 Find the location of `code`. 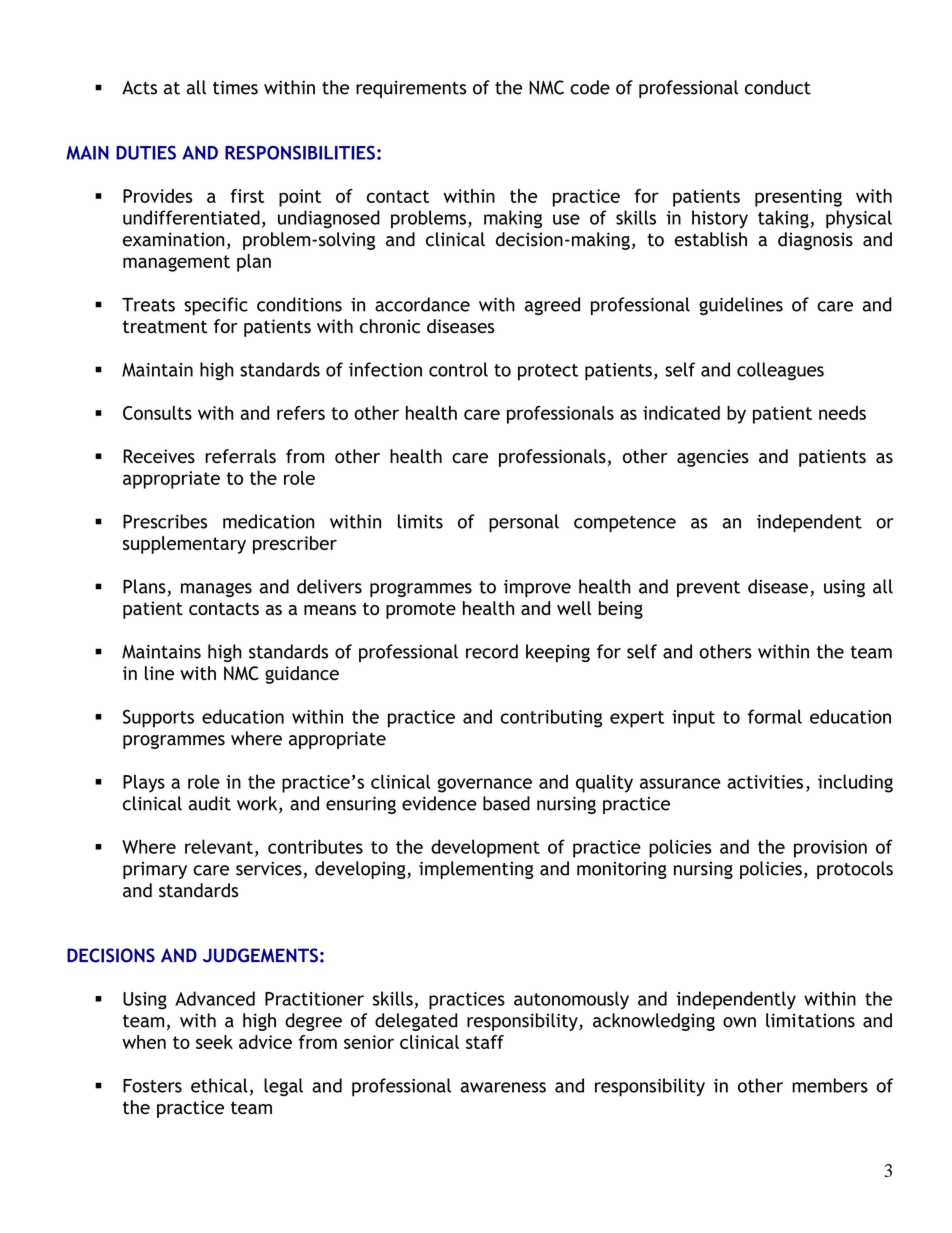

code is located at coordinates (590, 87).
